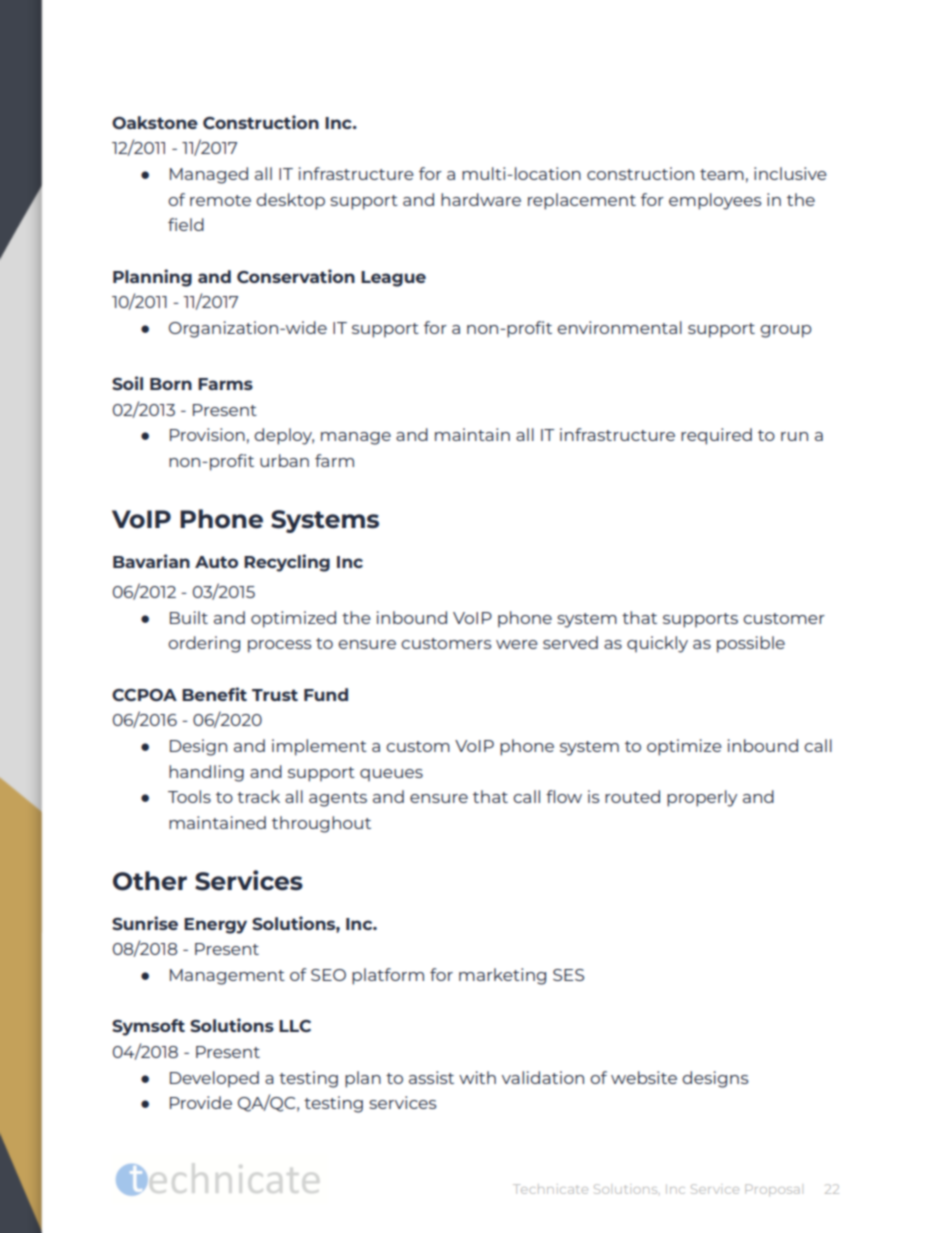 This screenshot has height=1233, width=952. What do you see at coordinates (207, 434) in the screenshot?
I see `Provision` at bounding box center [207, 434].
